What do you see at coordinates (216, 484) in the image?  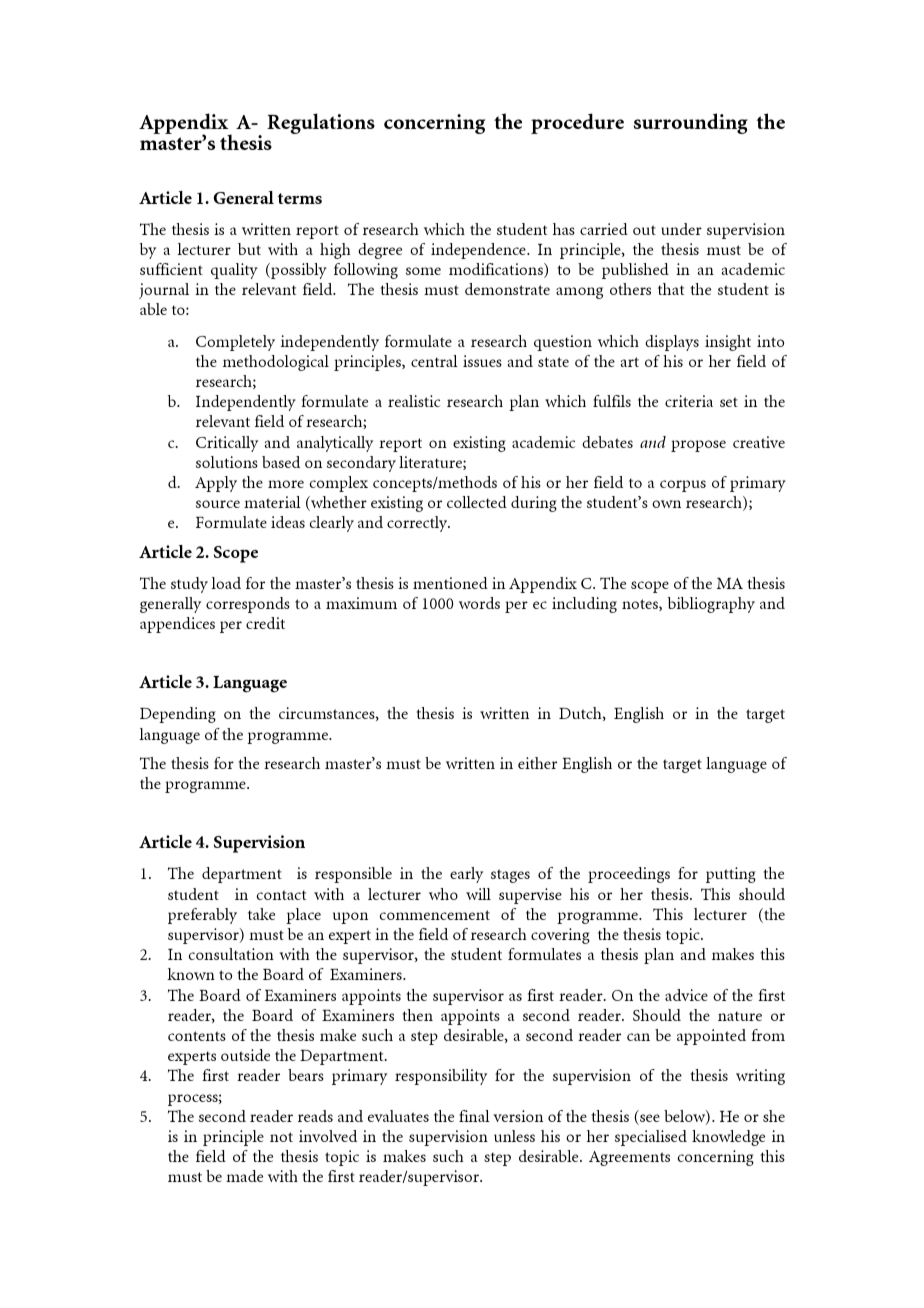 I see `Apply` at bounding box center [216, 484].
